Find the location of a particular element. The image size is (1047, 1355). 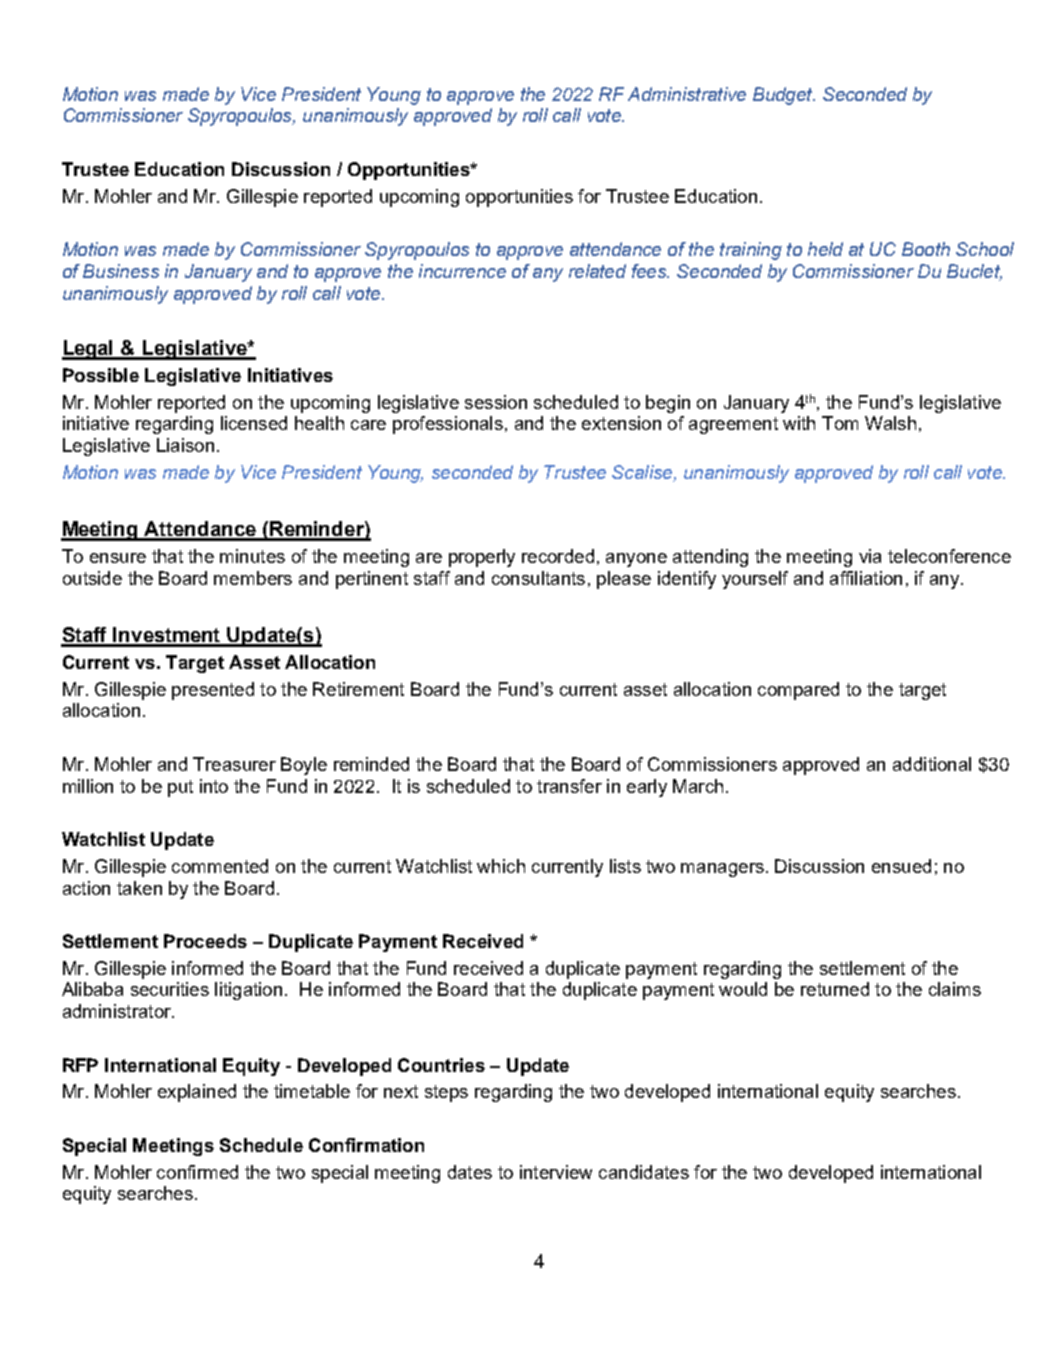

affiliation is located at coordinates (866, 578).
